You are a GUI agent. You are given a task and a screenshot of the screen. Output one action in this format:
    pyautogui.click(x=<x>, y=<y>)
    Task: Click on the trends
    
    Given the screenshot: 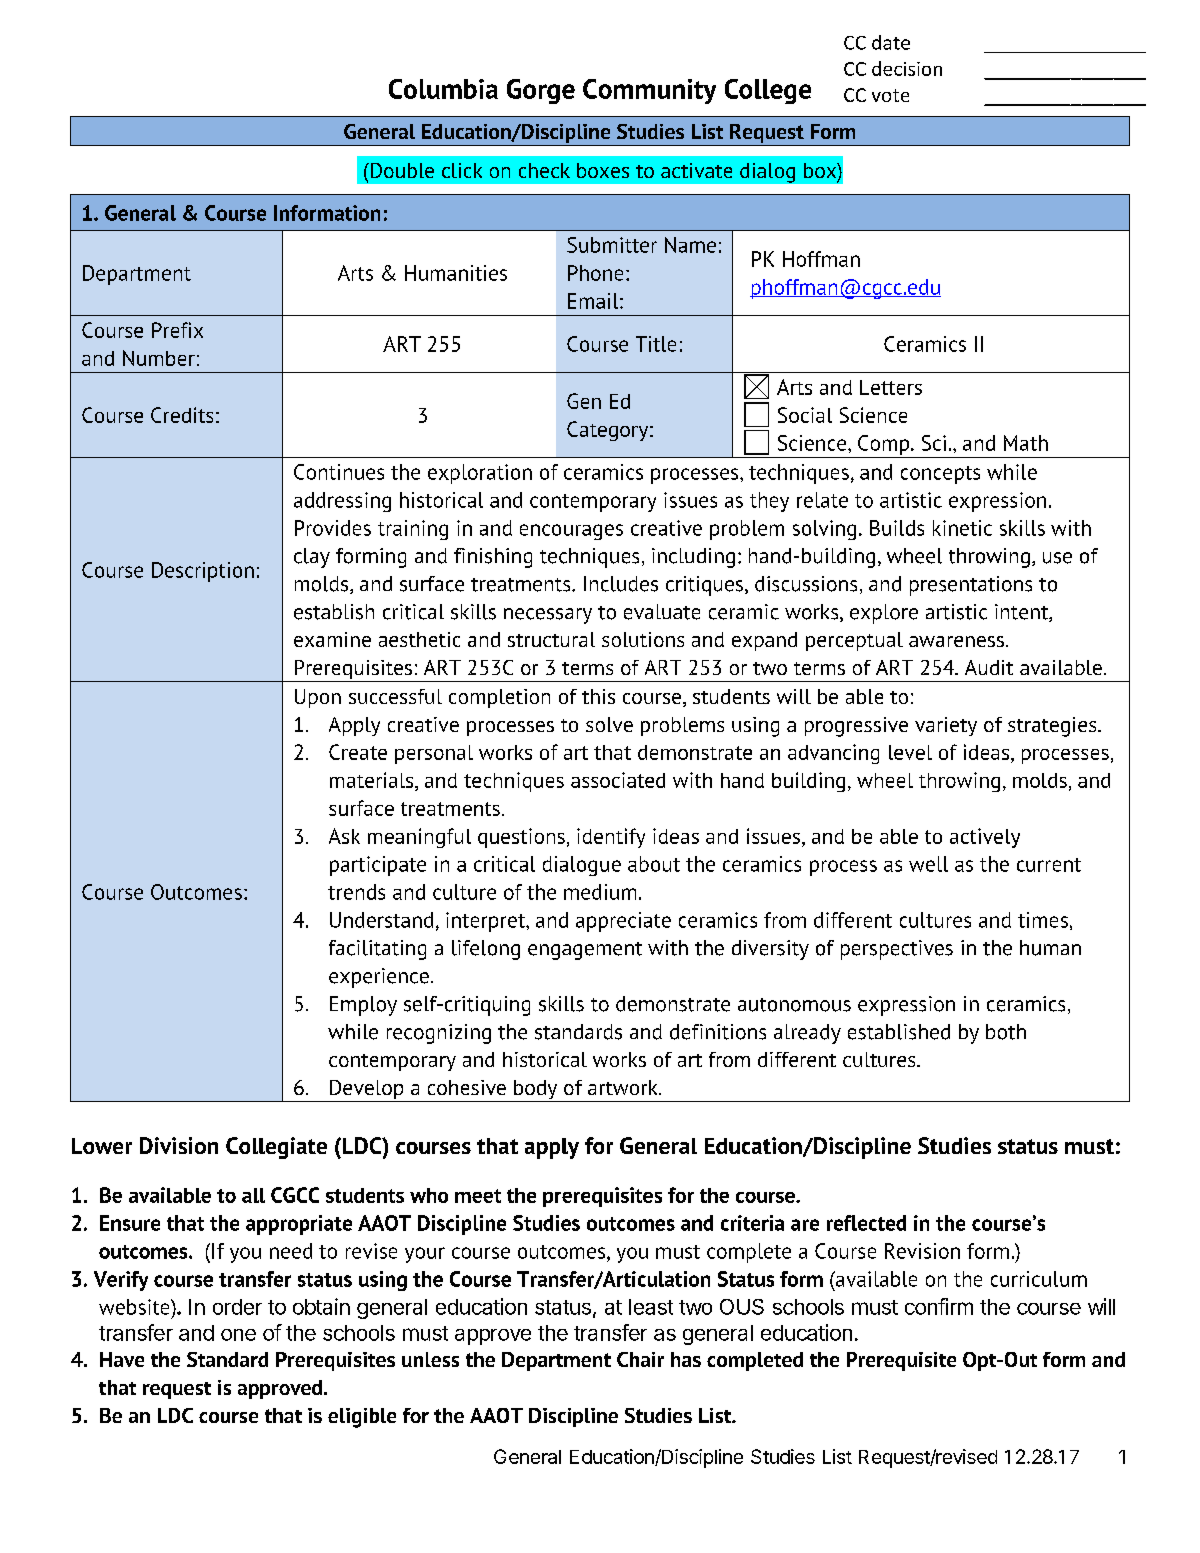 What is the action you would take?
    pyautogui.click(x=356, y=892)
